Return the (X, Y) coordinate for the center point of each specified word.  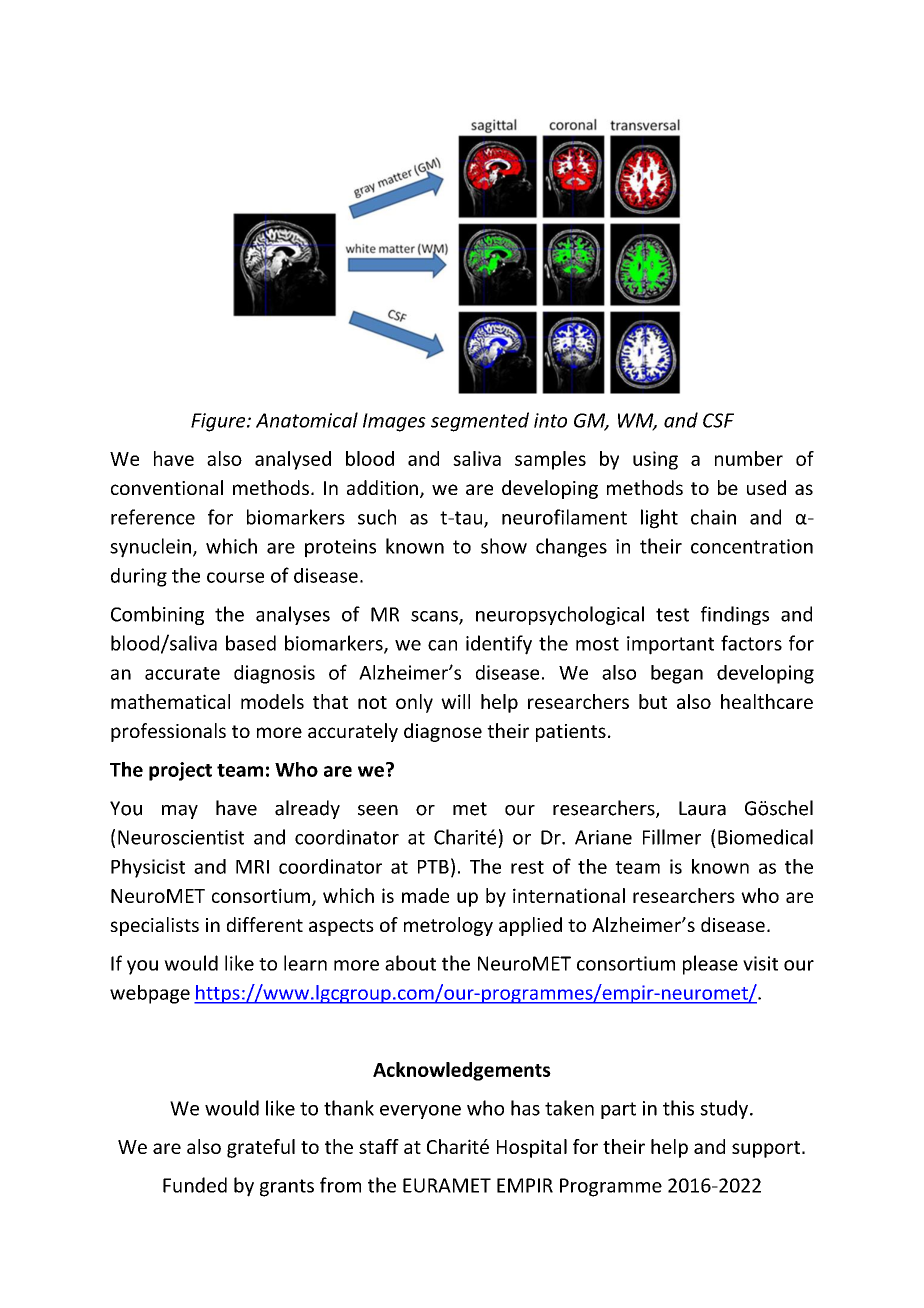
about (410, 963)
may (180, 812)
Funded (195, 1185)
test (672, 615)
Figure (219, 422)
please (710, 965)
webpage (150, 994)
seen (378, 810)
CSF (718, 420)
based (251, 643)
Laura (702, 808)
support (767, 1149)
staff (379, 1146)
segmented (480, 422)
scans (435, 617)
